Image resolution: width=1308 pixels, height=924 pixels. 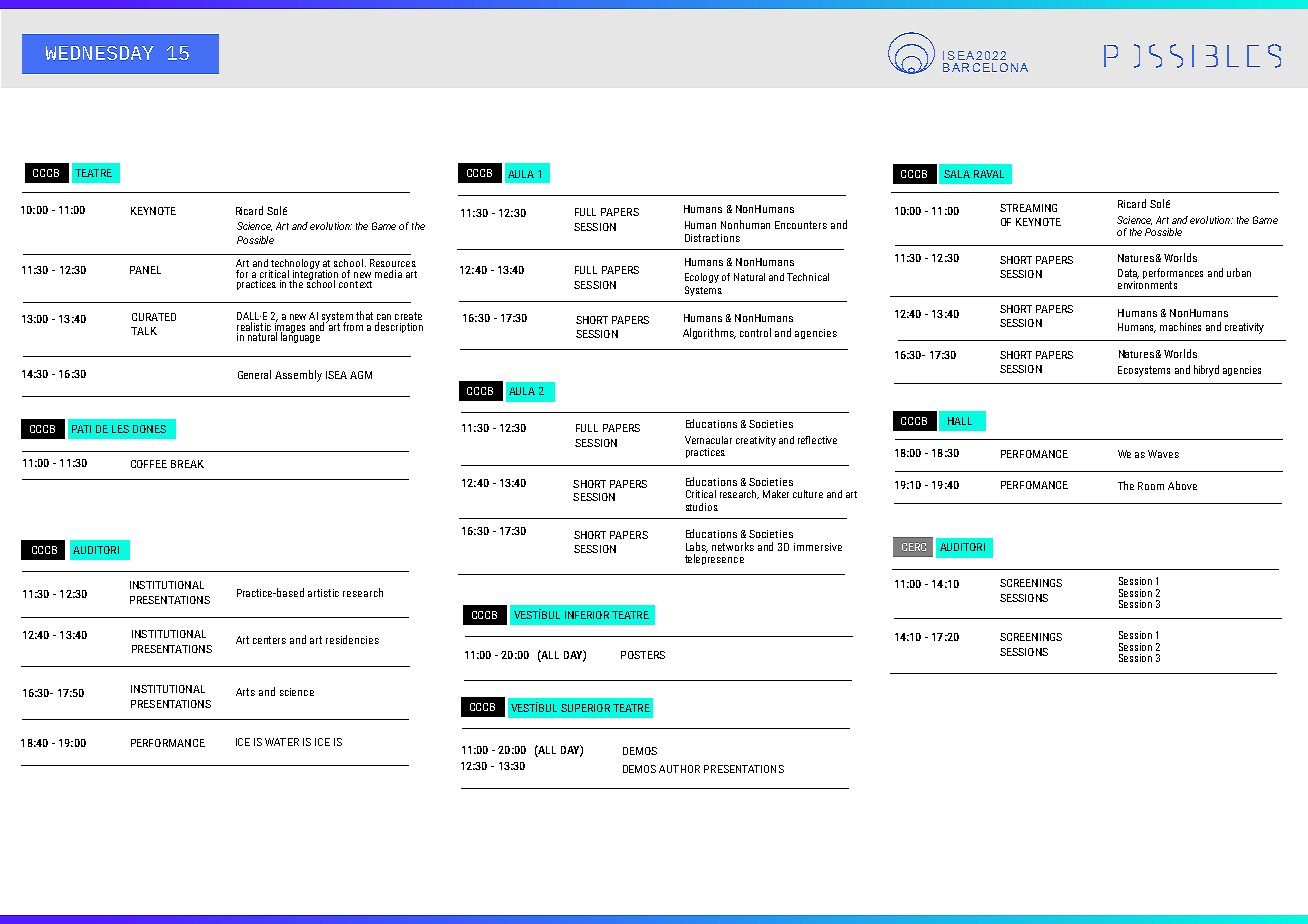 I want to click on BARCELONA, so click(x=985, y=67).
